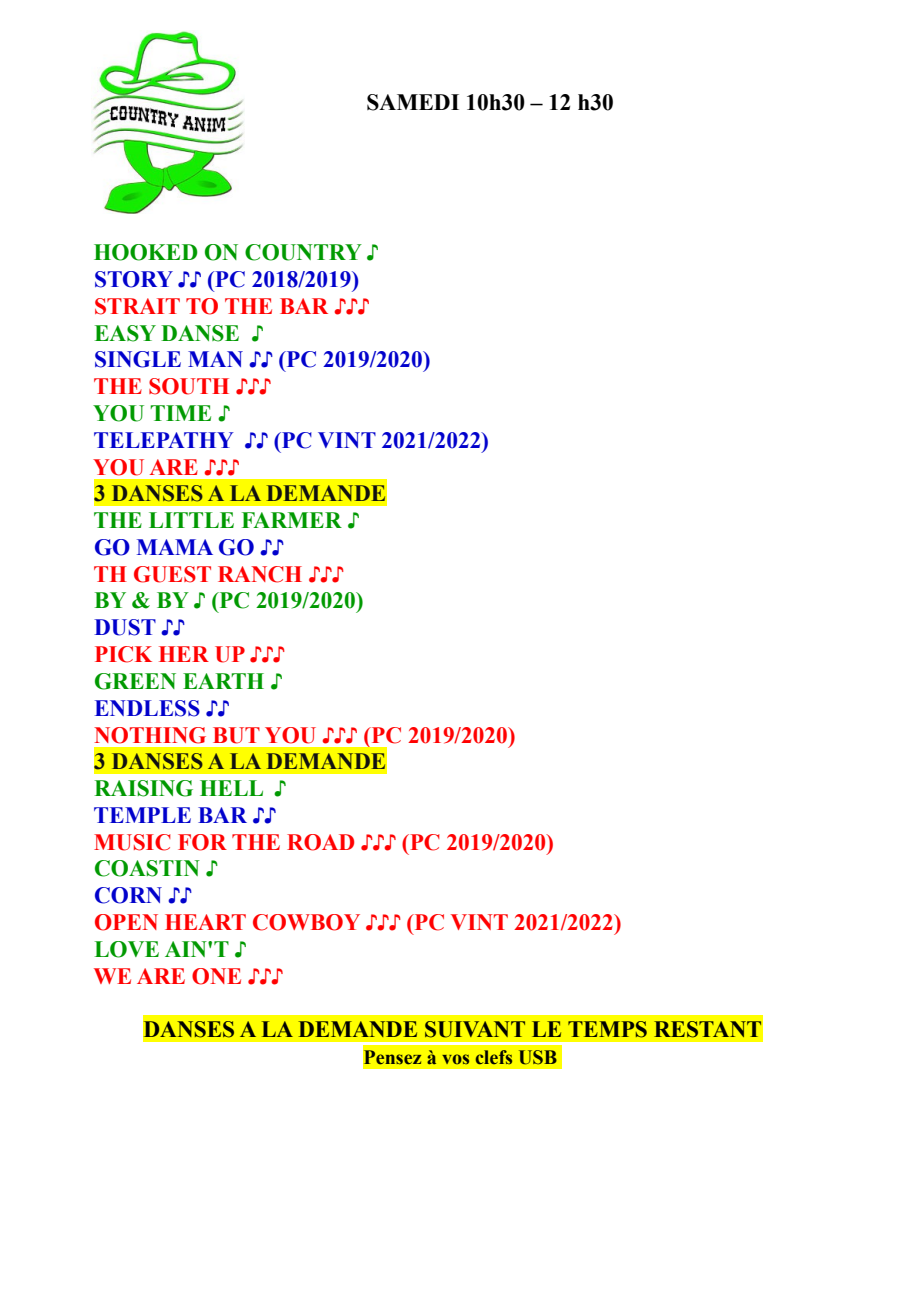 The height and width of the screenshot is (1308, 924). Describe the element at coordinates (172, 574) in the screenshot. I see `GUEST` at that location.
